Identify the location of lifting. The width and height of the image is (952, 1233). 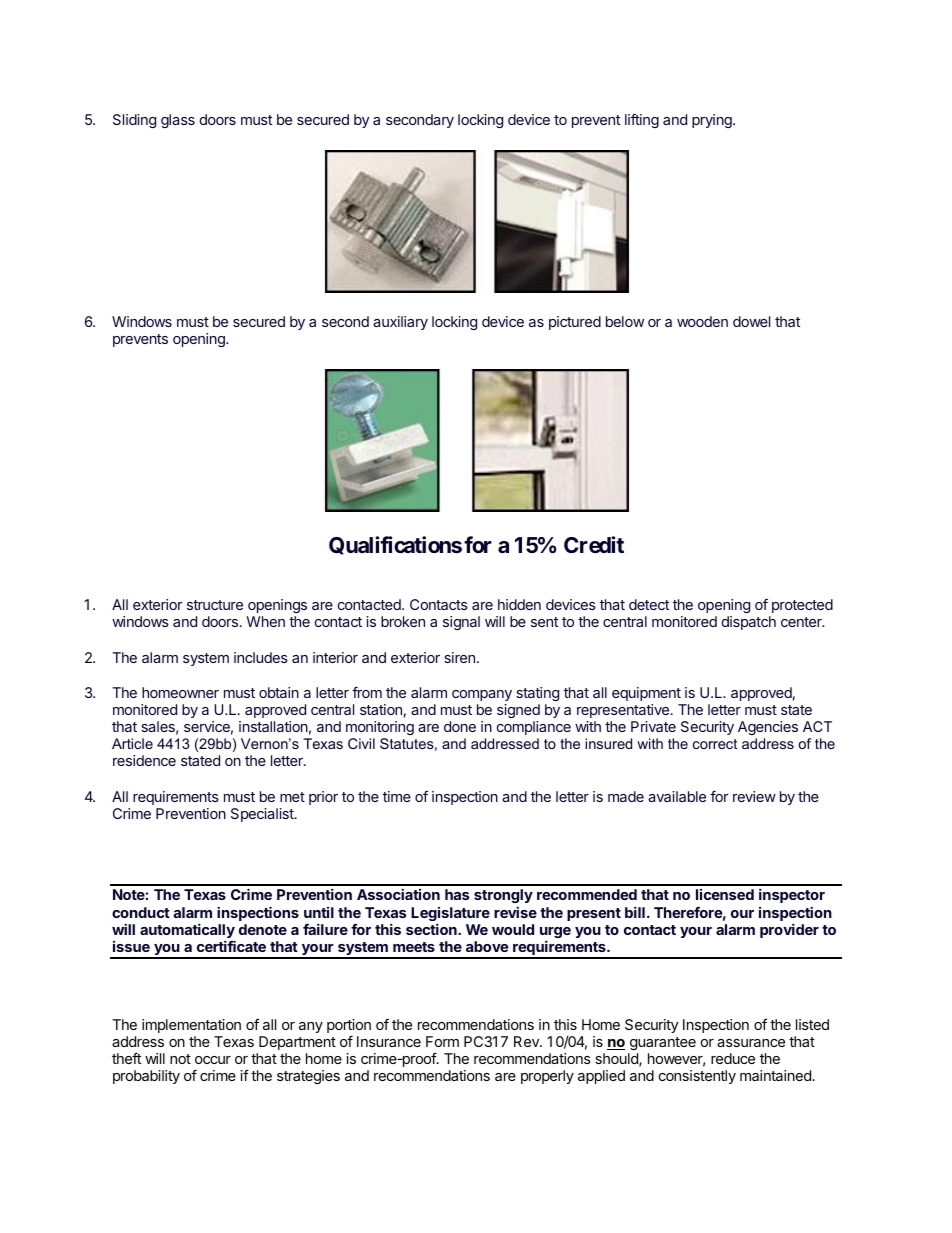
(642, 121).
